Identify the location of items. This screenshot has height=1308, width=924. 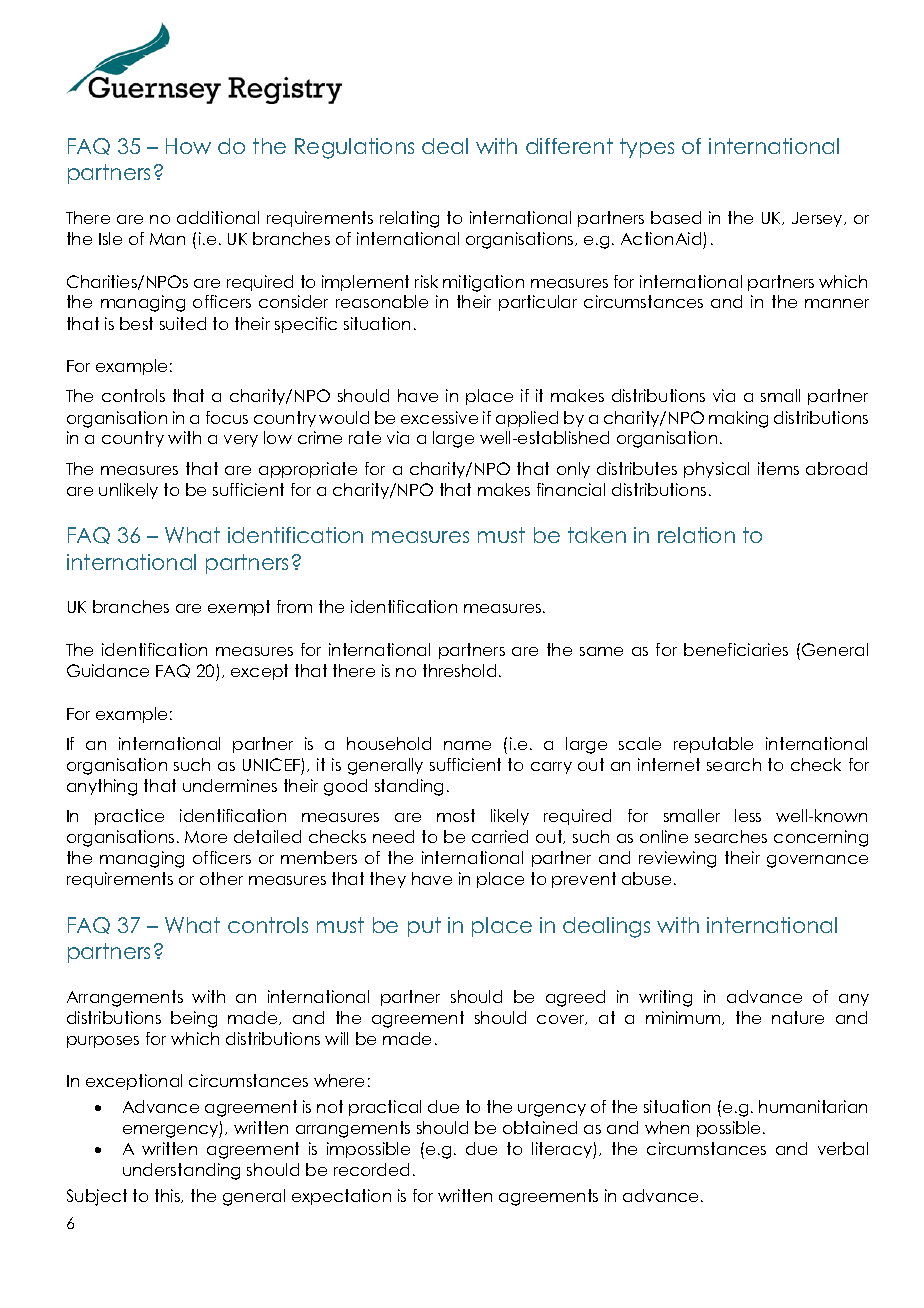
(778, 468).
